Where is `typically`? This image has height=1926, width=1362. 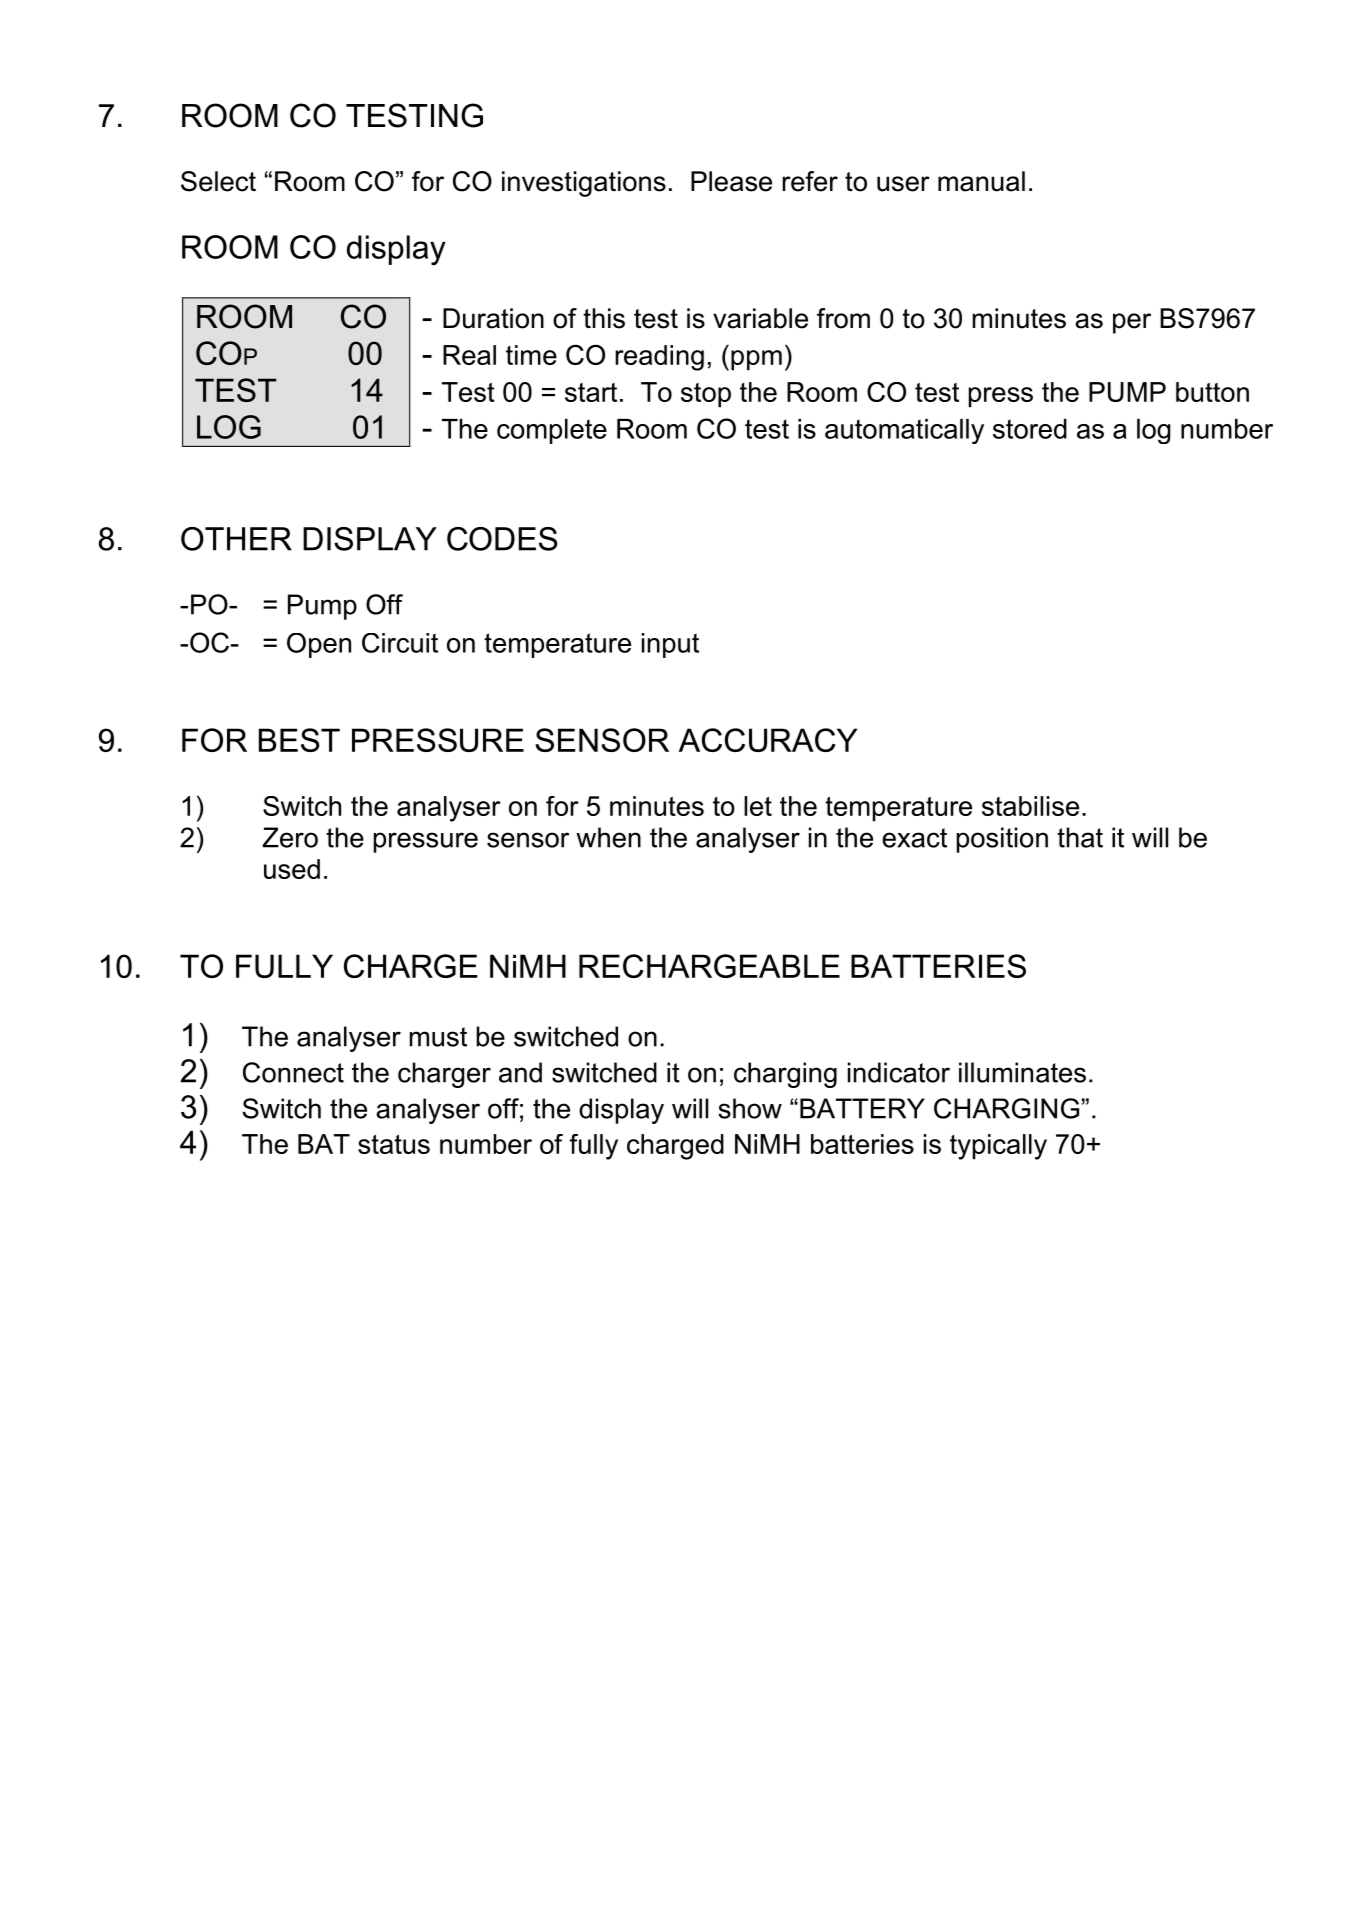
typically is located at coordinates (998, 1147).
